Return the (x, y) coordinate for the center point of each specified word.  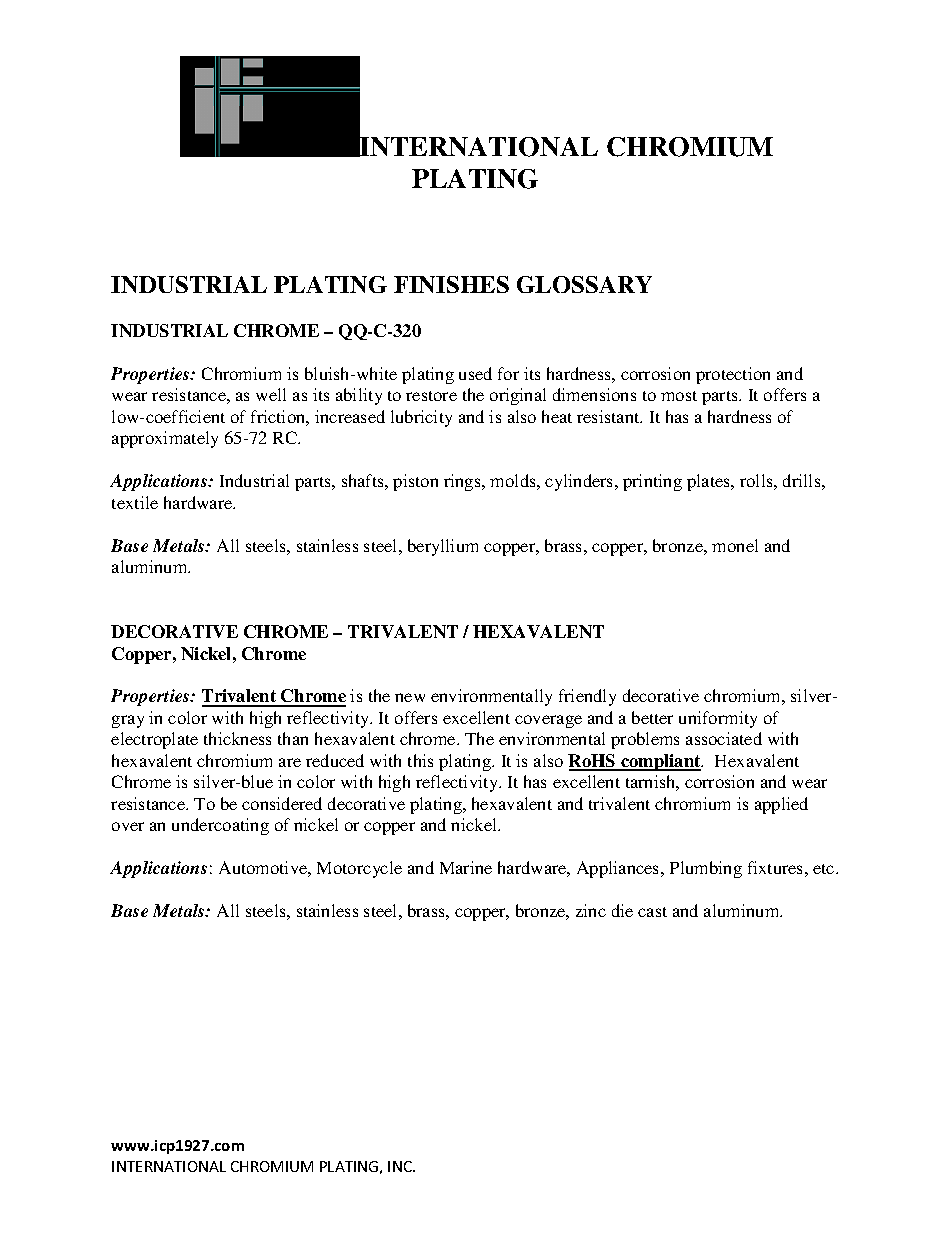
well (271, 394)
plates (709, 482)
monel (735, 545)
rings (463, 482)
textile (135, 502)
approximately (165, 439)
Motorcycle (359, 869)
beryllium (443, 547)
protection (733, 375)
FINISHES (451, 284)
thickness (237, 738)
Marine (466, 867)
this (420, 760)
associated (724, 738)
